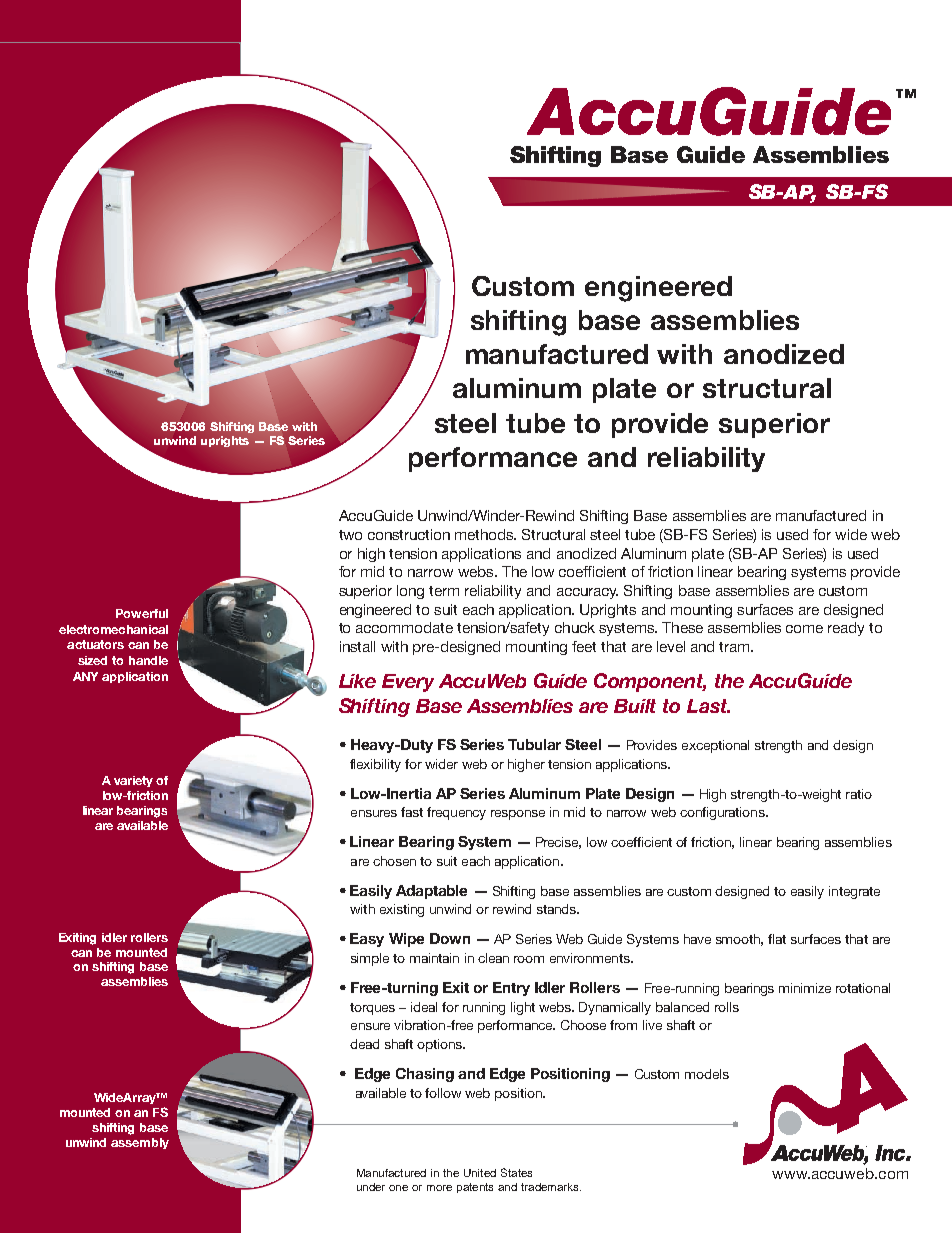 This screenshot has width=952, height=1233. I want to click on trademarks, so click(551, 1187).
